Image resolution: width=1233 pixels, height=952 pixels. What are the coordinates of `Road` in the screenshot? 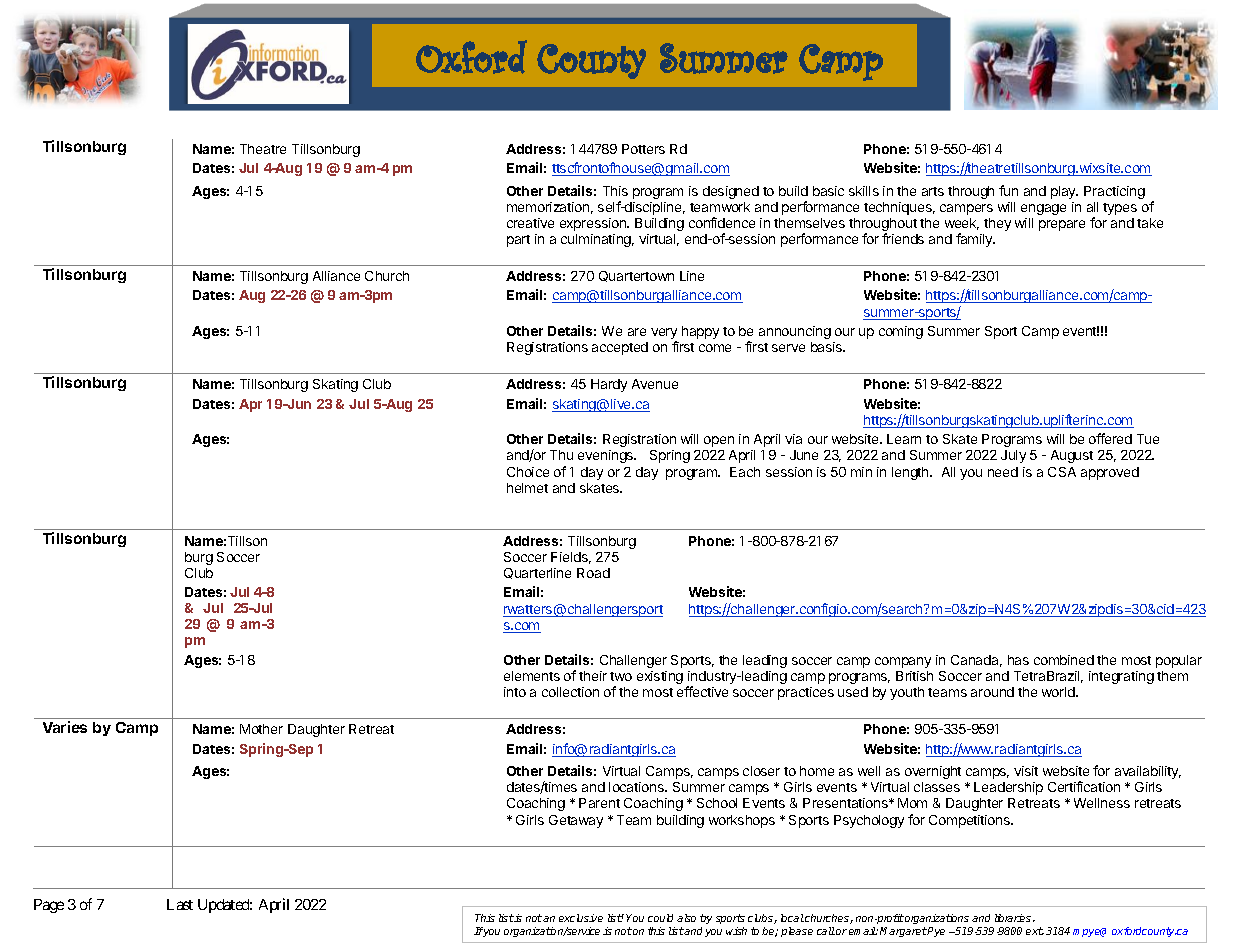 It's located at (593, 573).
